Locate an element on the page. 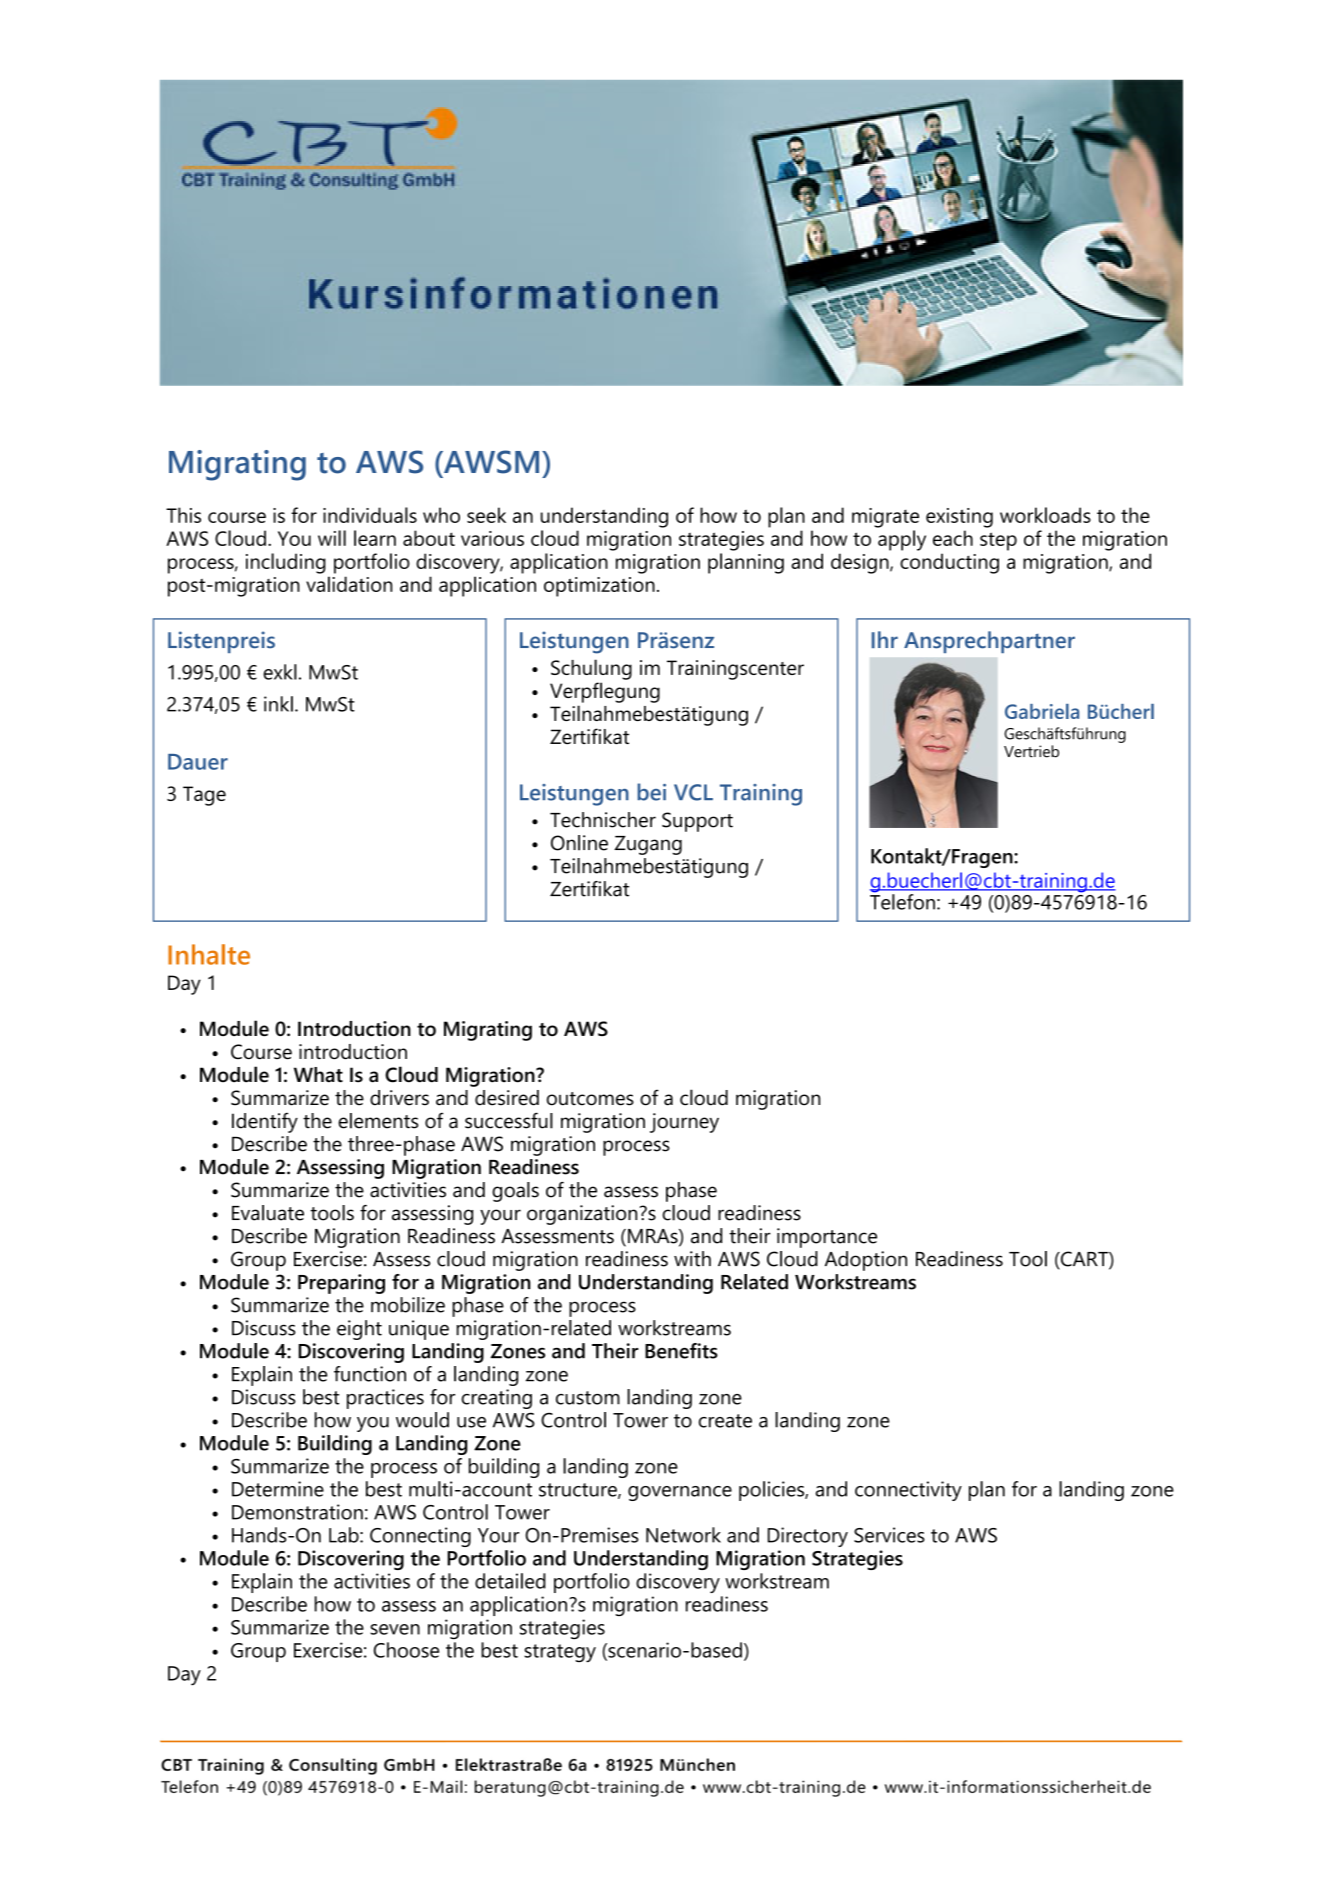 This page has width=1343, height=1899. seven is located at coordinates (395, 1629).
